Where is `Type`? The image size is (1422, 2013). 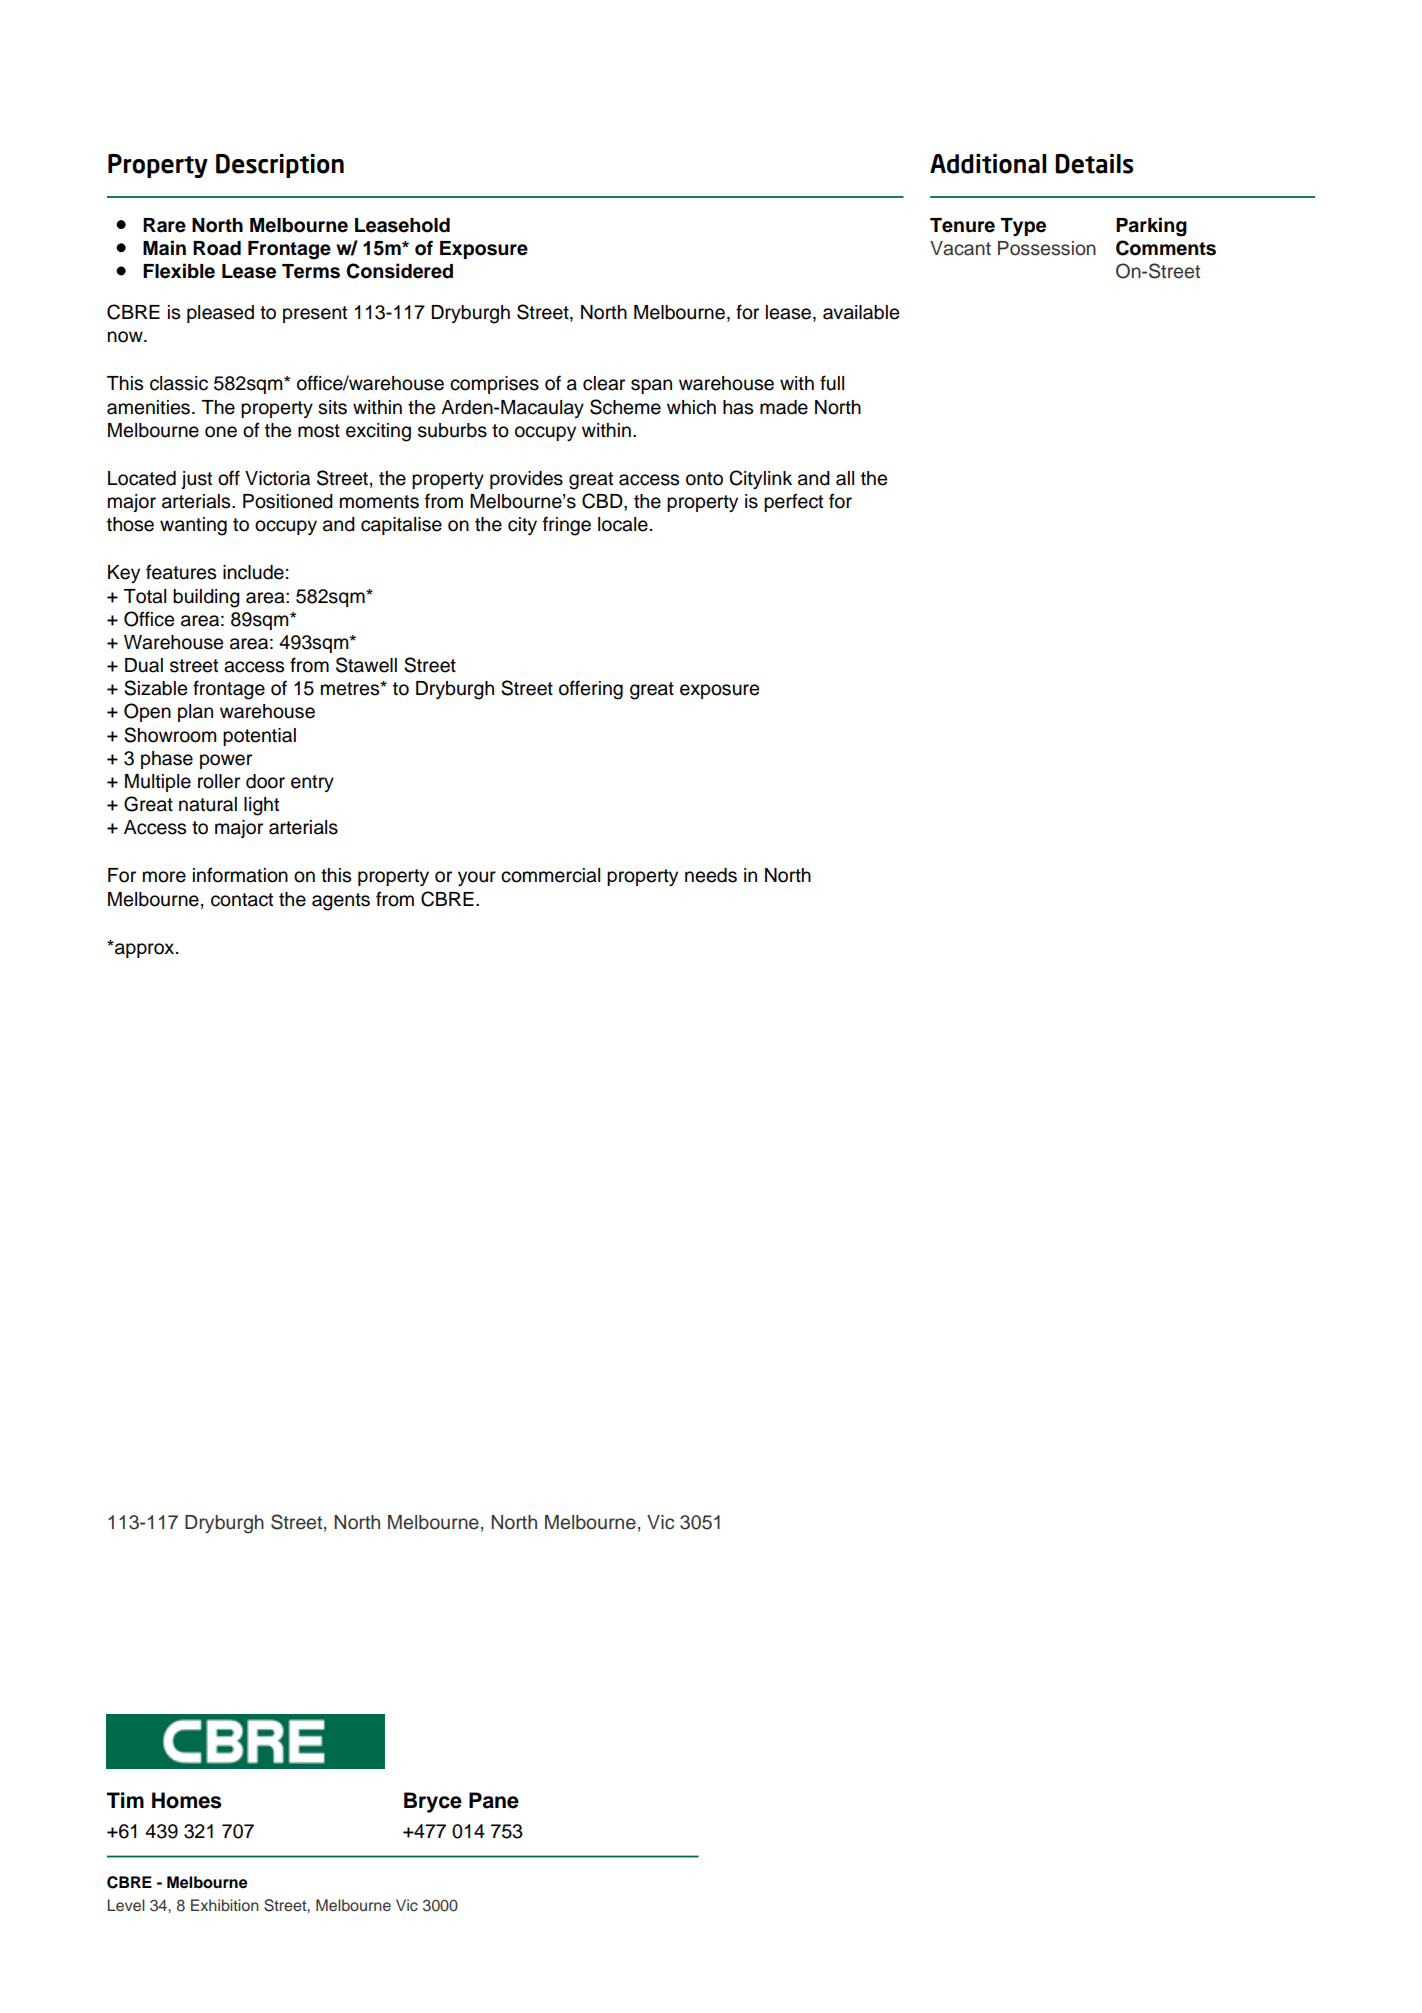 Type is located at coordinates (1023, 227).
